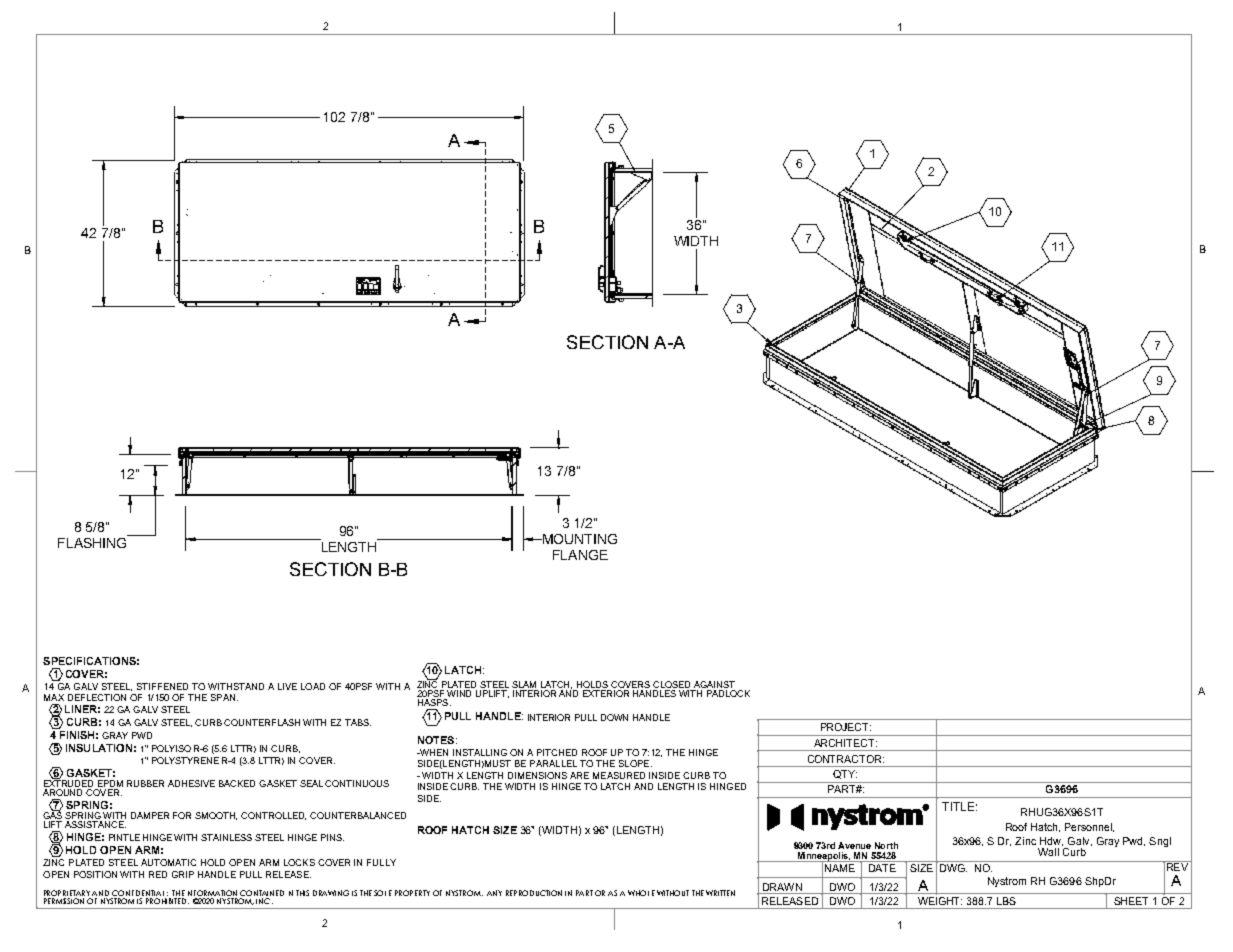  What do you see at coordinates (93, 541) in the screenshot?
I see `FLASHING` at bounding box center [93, 541].
